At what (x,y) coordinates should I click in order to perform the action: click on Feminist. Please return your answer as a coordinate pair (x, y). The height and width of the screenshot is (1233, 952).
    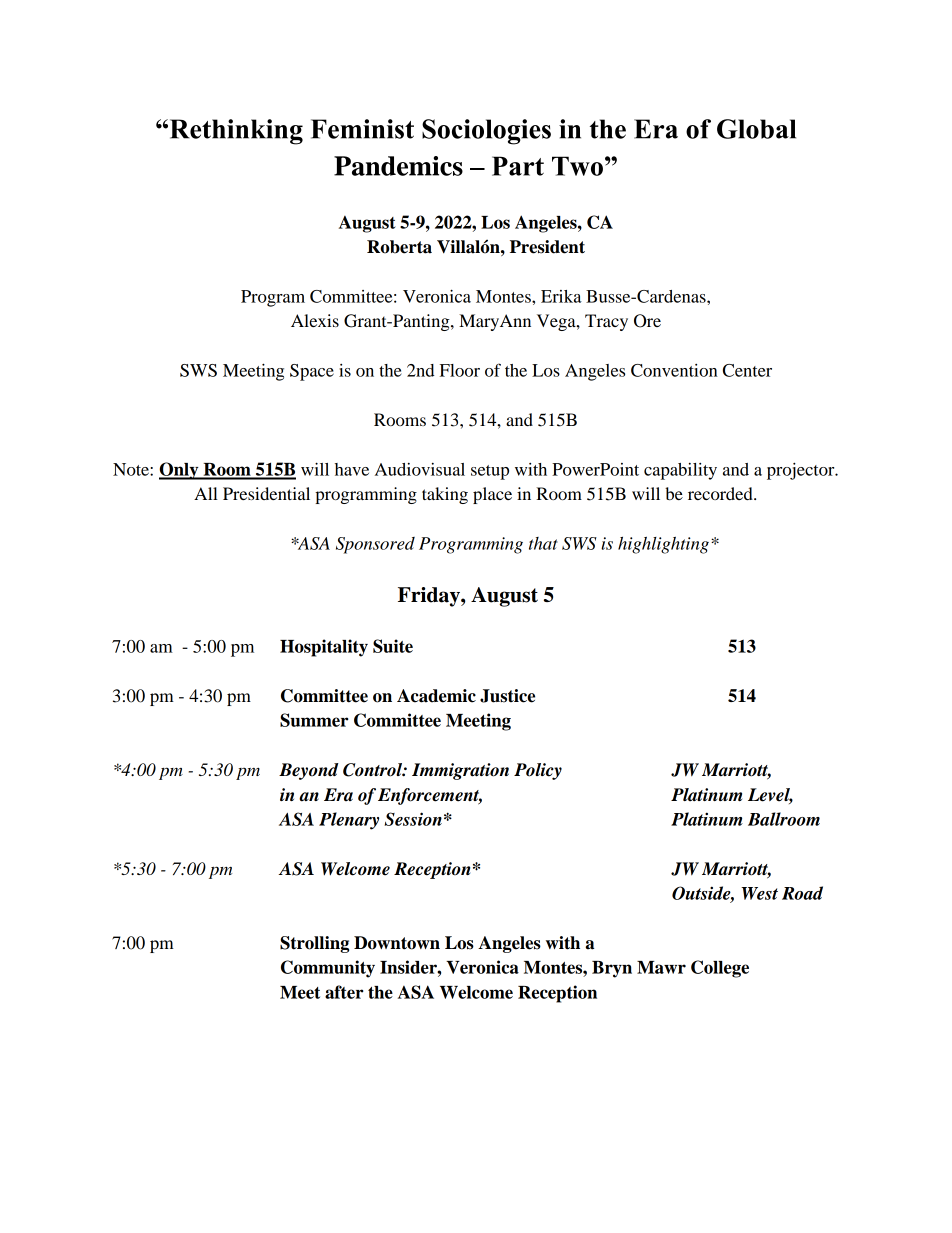
    Looking at the image, I should click on (362, 129).
